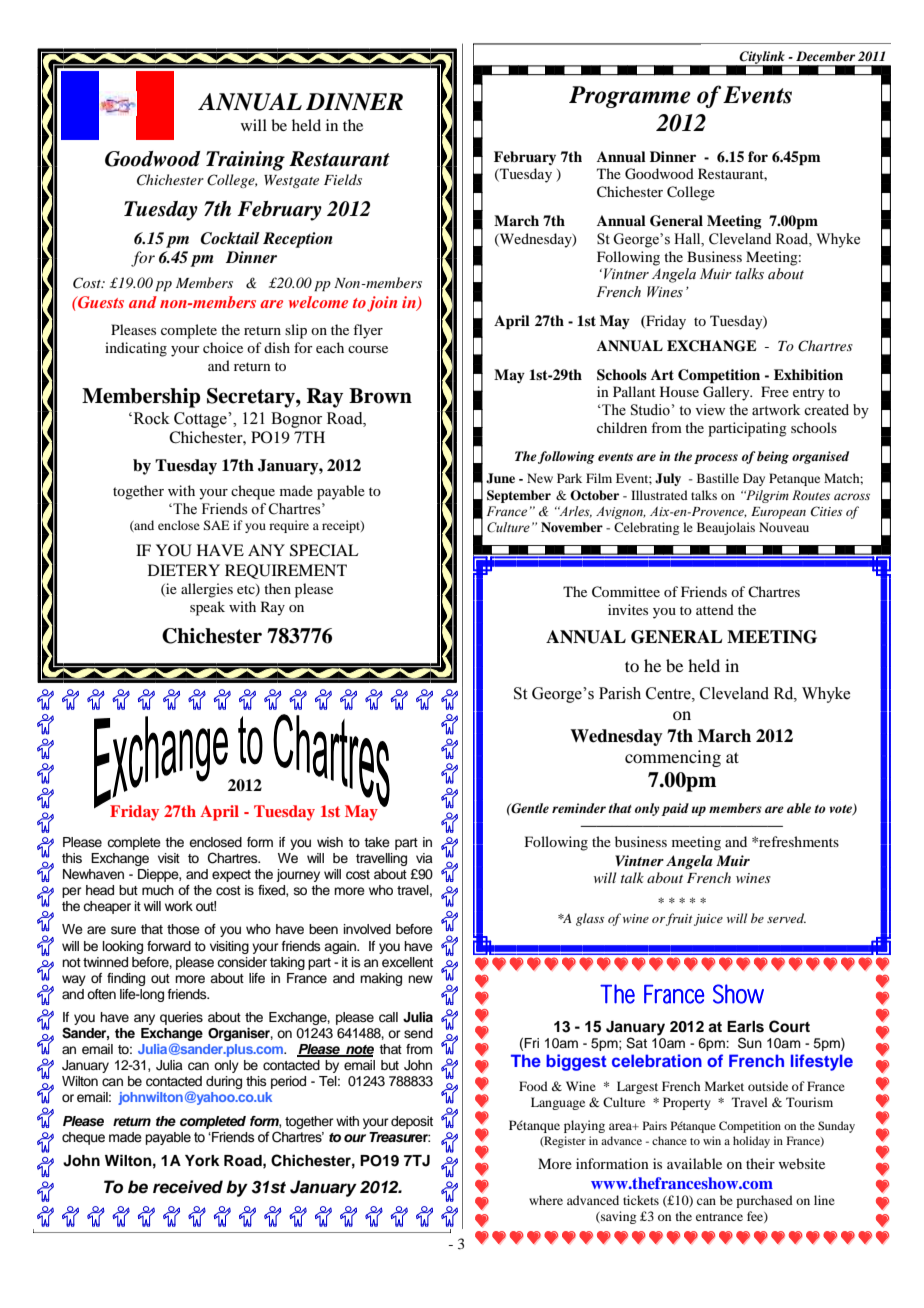  I want to click on Training, so click(245, 161).
